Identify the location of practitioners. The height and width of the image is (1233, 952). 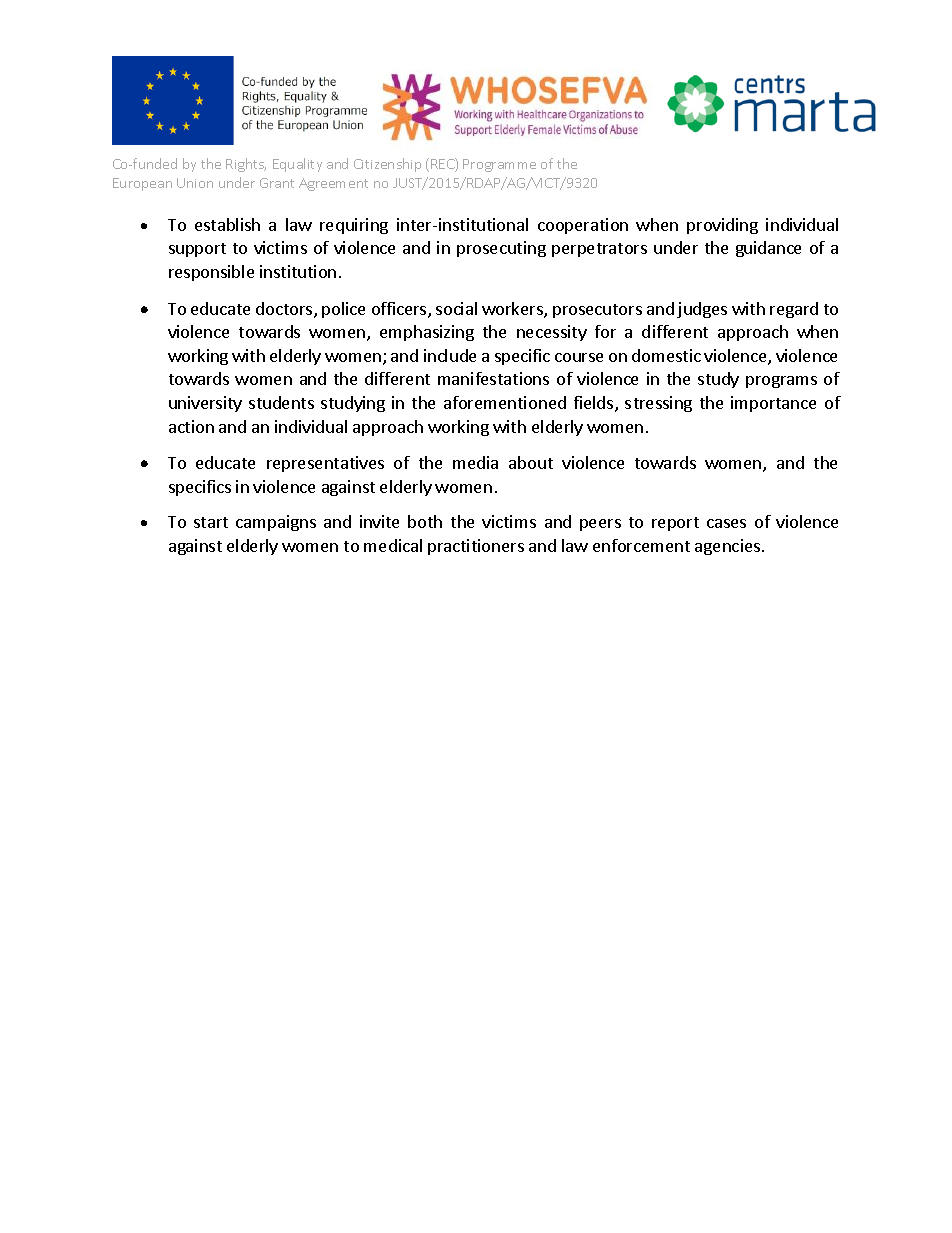
(476, 547).
